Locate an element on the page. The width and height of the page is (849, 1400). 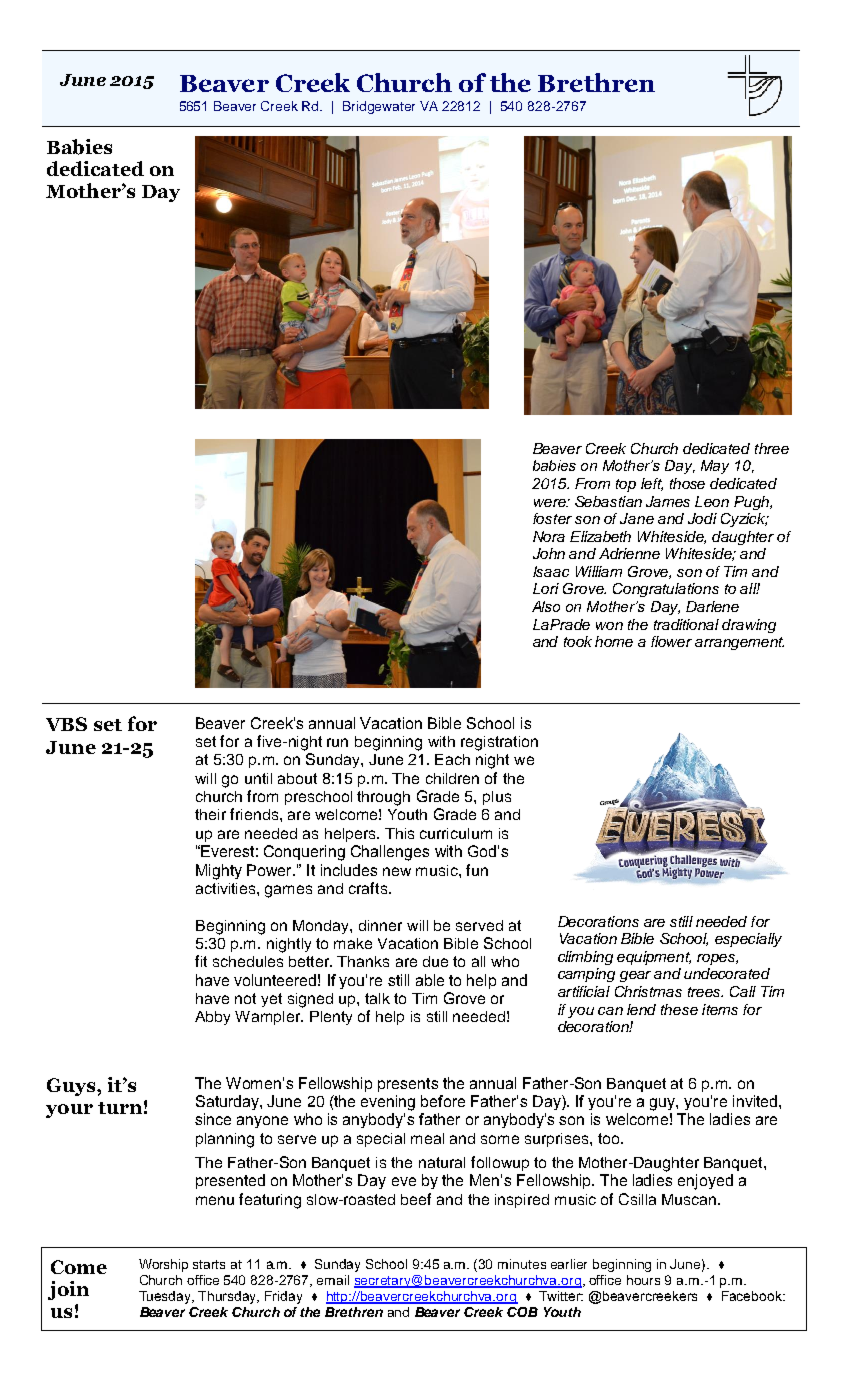
able is located at coordinates (430, 980).
